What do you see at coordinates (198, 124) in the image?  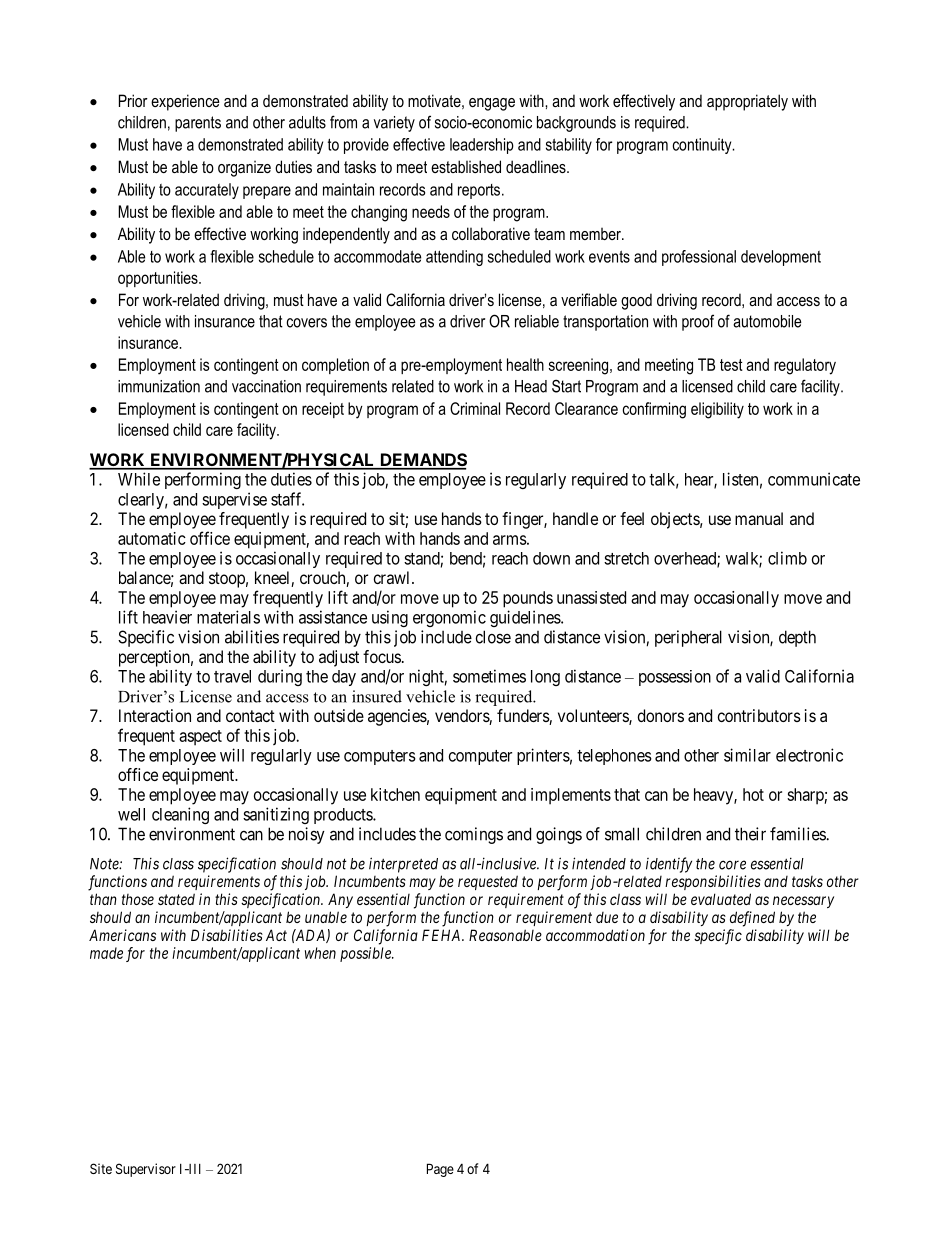 I see `parents` at bounding box center [198, 124].
